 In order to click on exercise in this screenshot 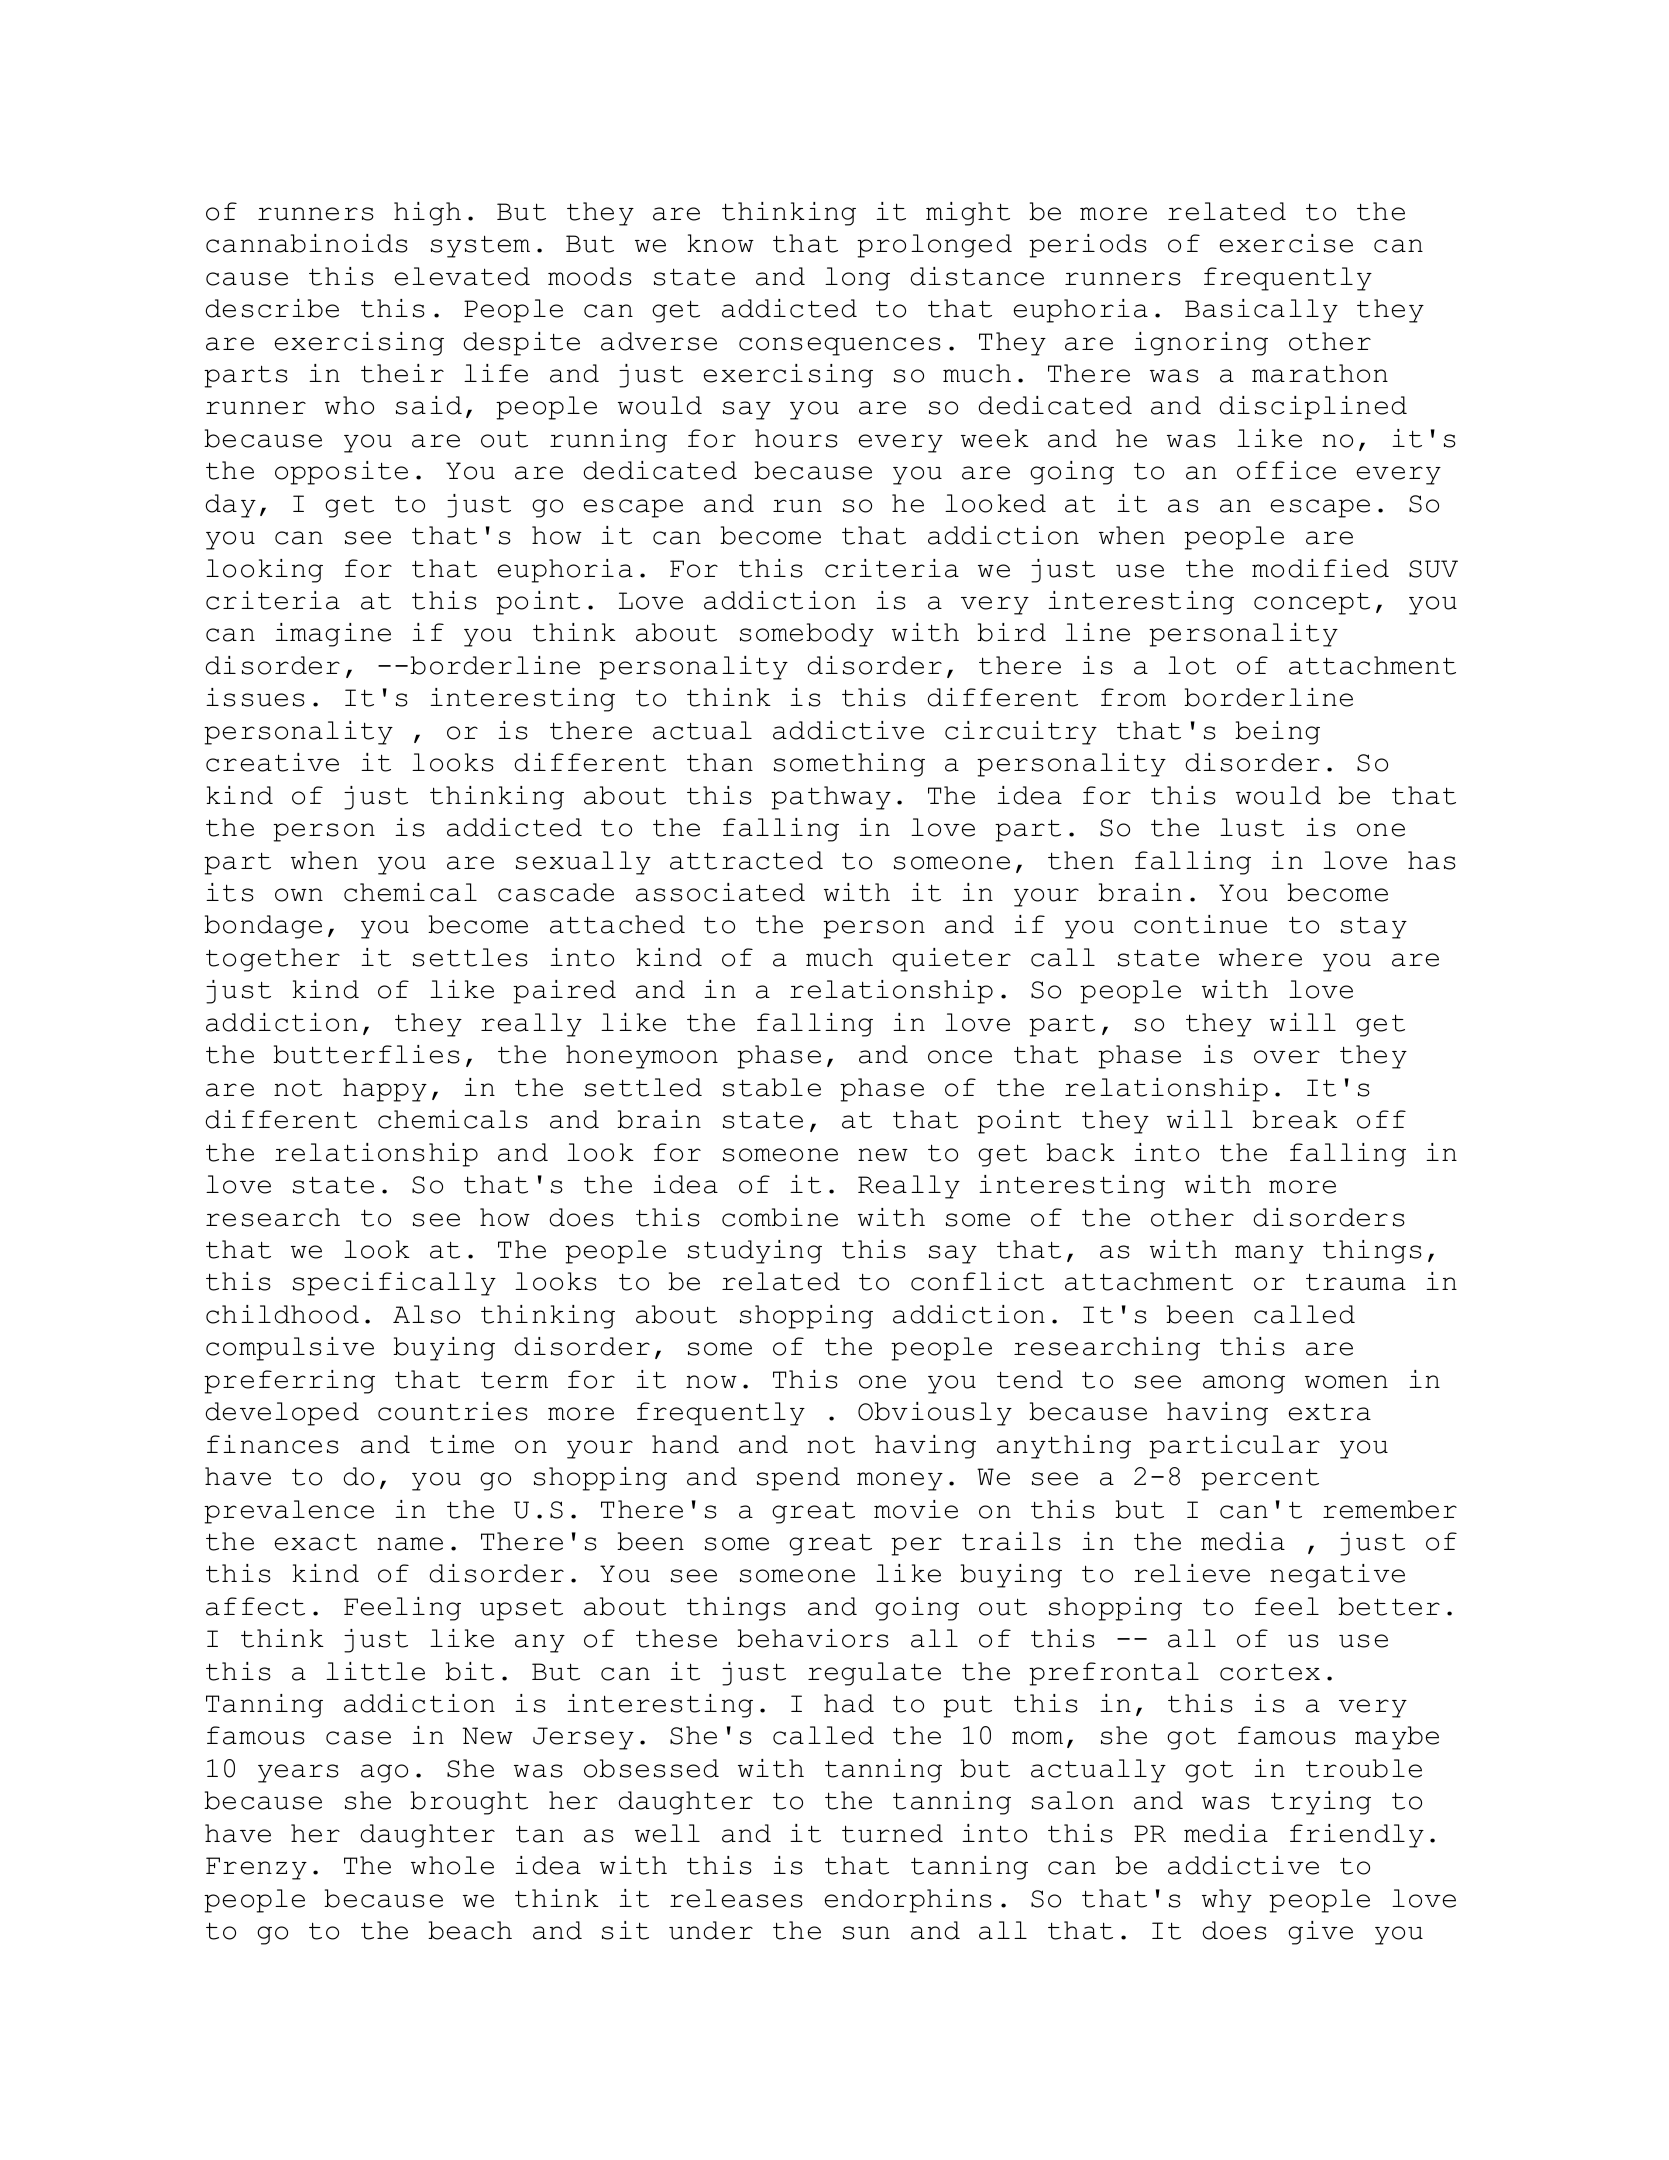, I will do `click(1286, 243)`.
